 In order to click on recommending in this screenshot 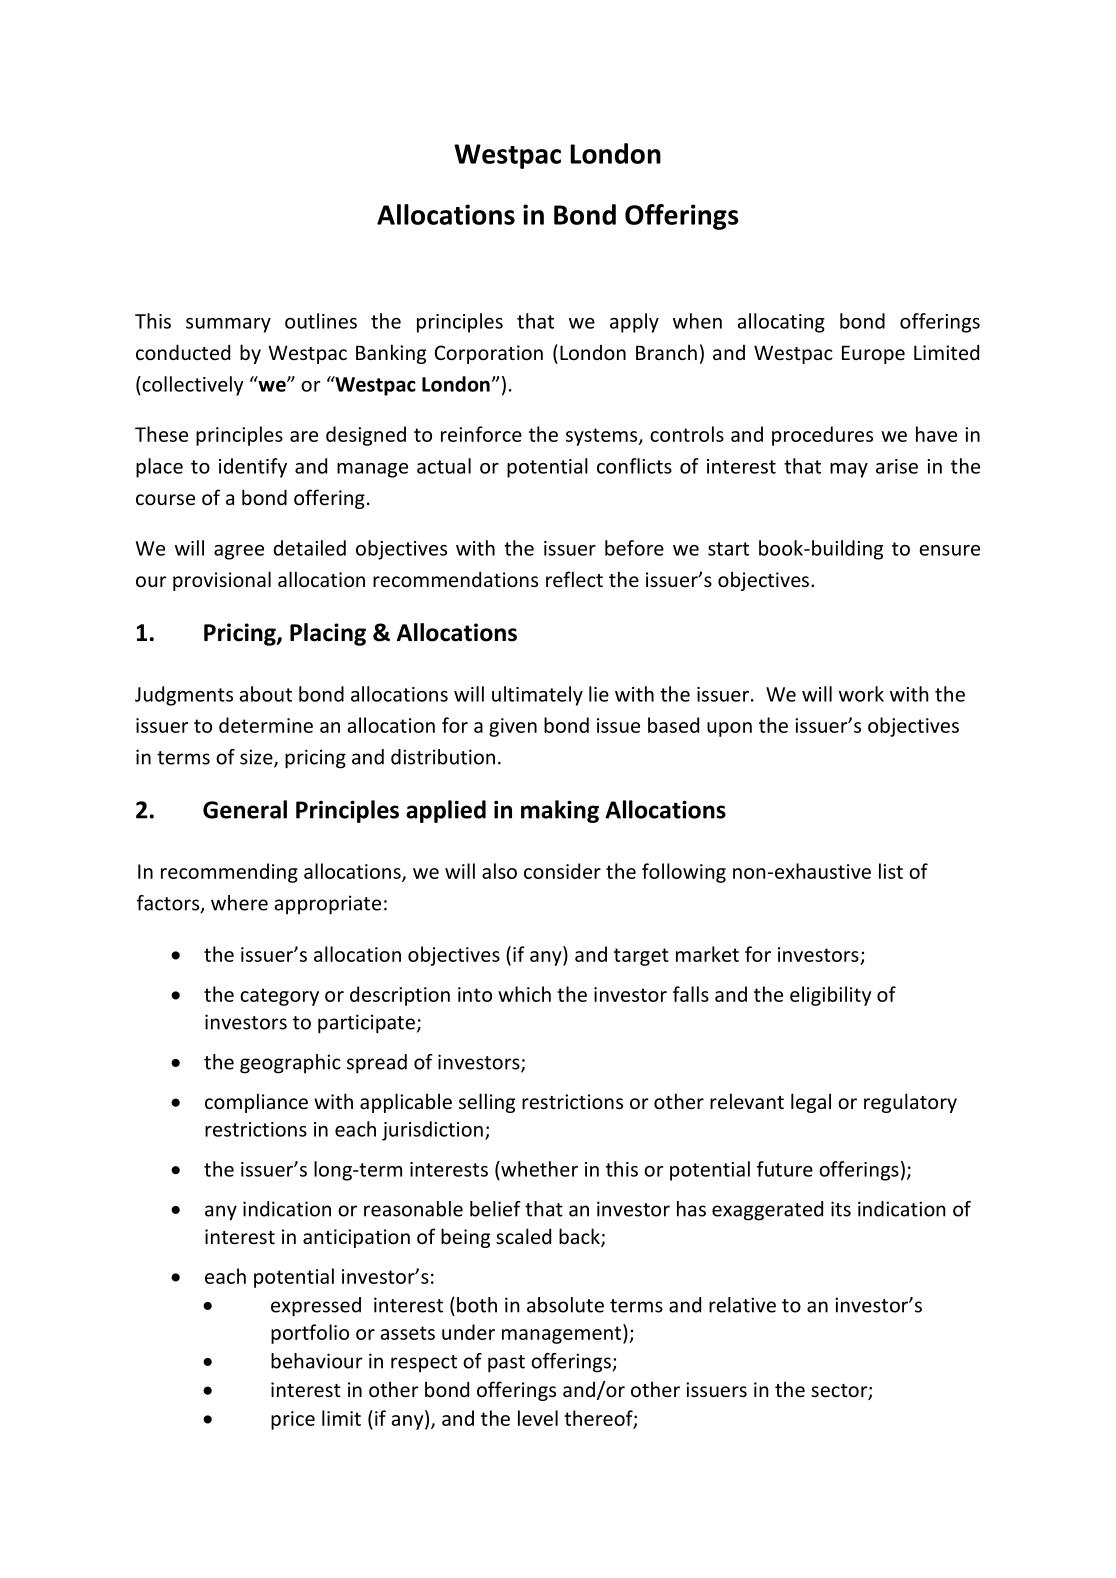, I will do `click(229, 873)`.
